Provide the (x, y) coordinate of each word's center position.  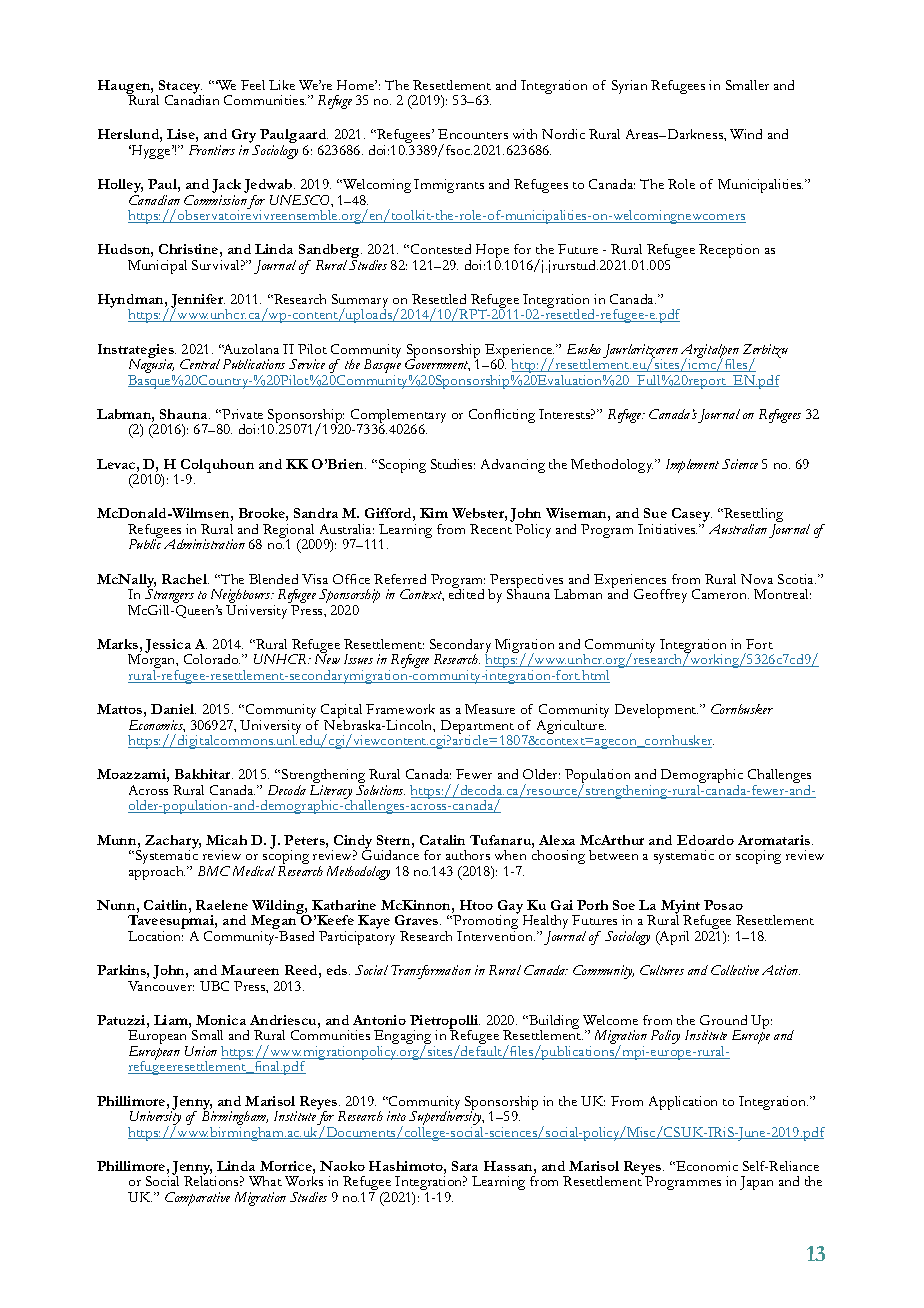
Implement (692, 466)
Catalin (442, 840)
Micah (226, 840)
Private (241, 414)
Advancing (513, 466)
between (613, 855)
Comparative (197, 1199)
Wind (746, 134)
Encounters (473, 134)
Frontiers (212, 150)
